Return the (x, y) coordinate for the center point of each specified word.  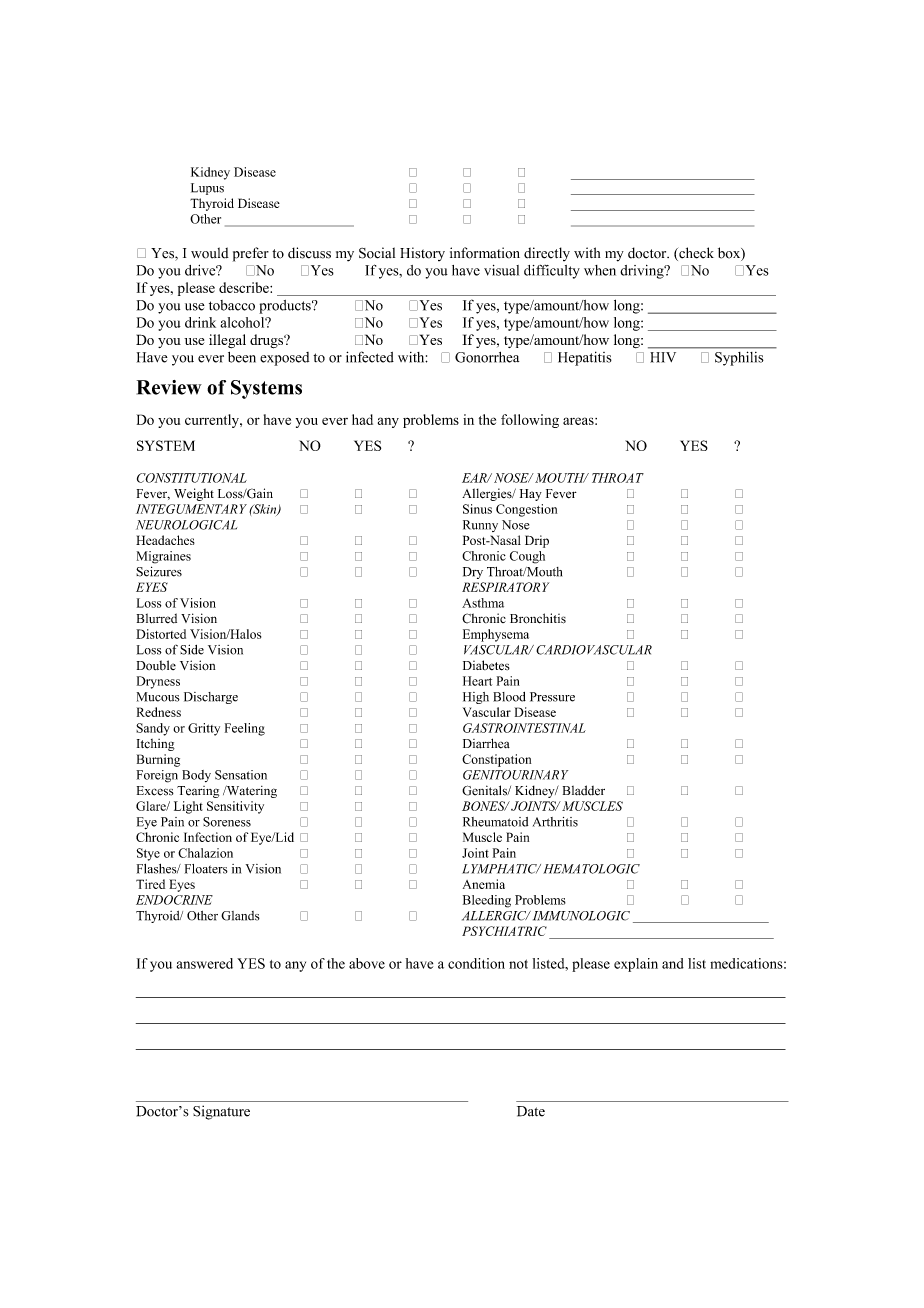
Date (531, 1111)
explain (636, 965)
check (695, 254)
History (422, 254)
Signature (221, 1112)
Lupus (207, 189)
